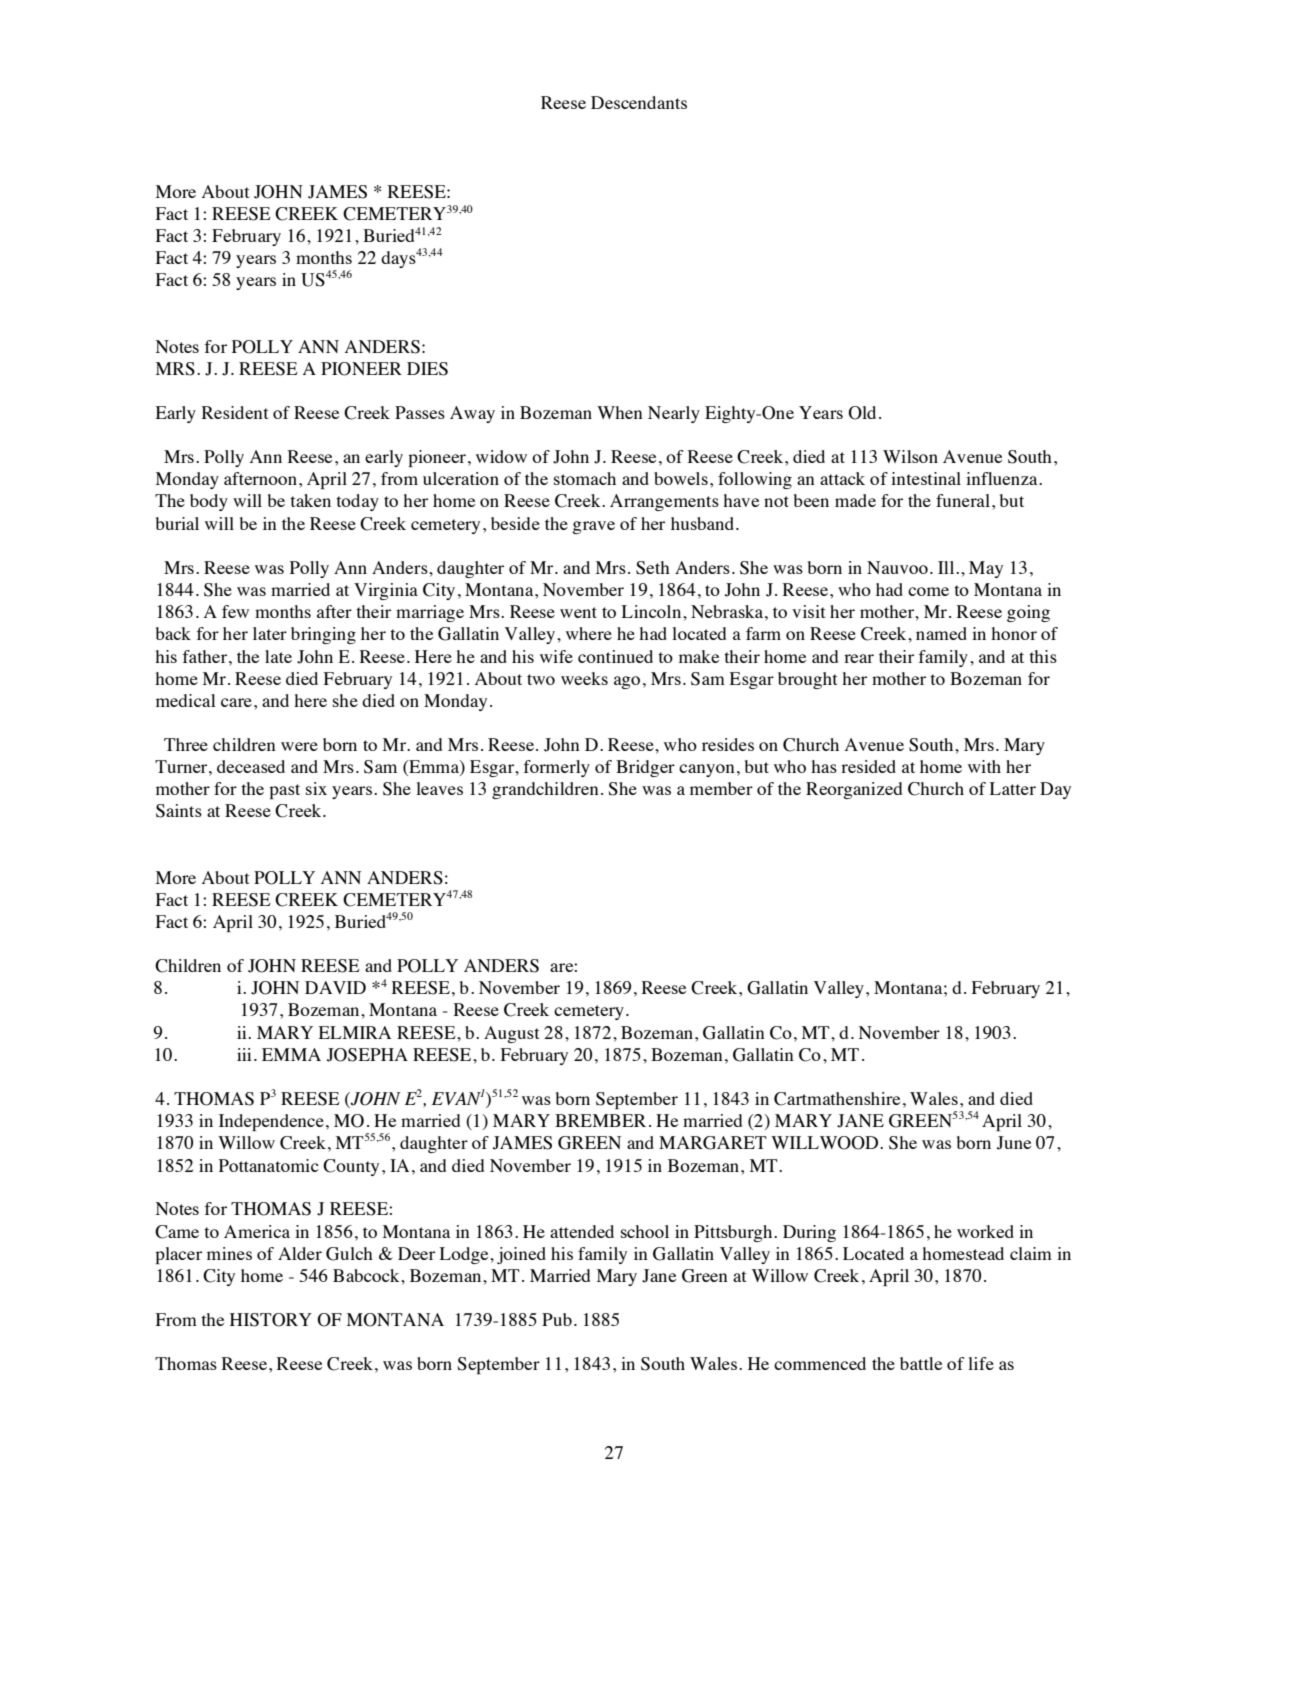  What do you see at coordinates (271, 1320) in the screenshot?
I see `HISTORY` at bounding box center [271, 1320].
